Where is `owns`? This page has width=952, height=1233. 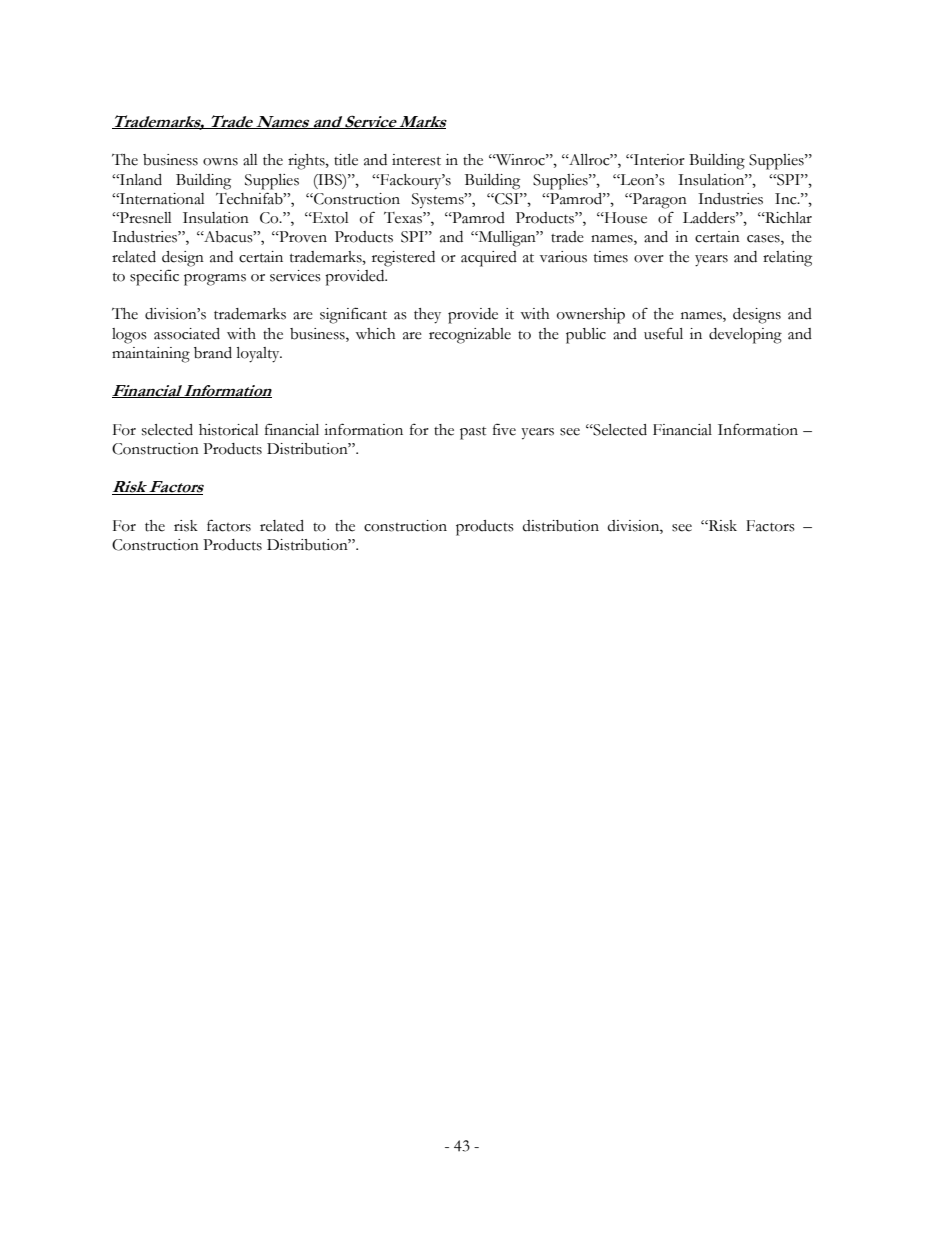
owns is located at coordinates (220, 162).
